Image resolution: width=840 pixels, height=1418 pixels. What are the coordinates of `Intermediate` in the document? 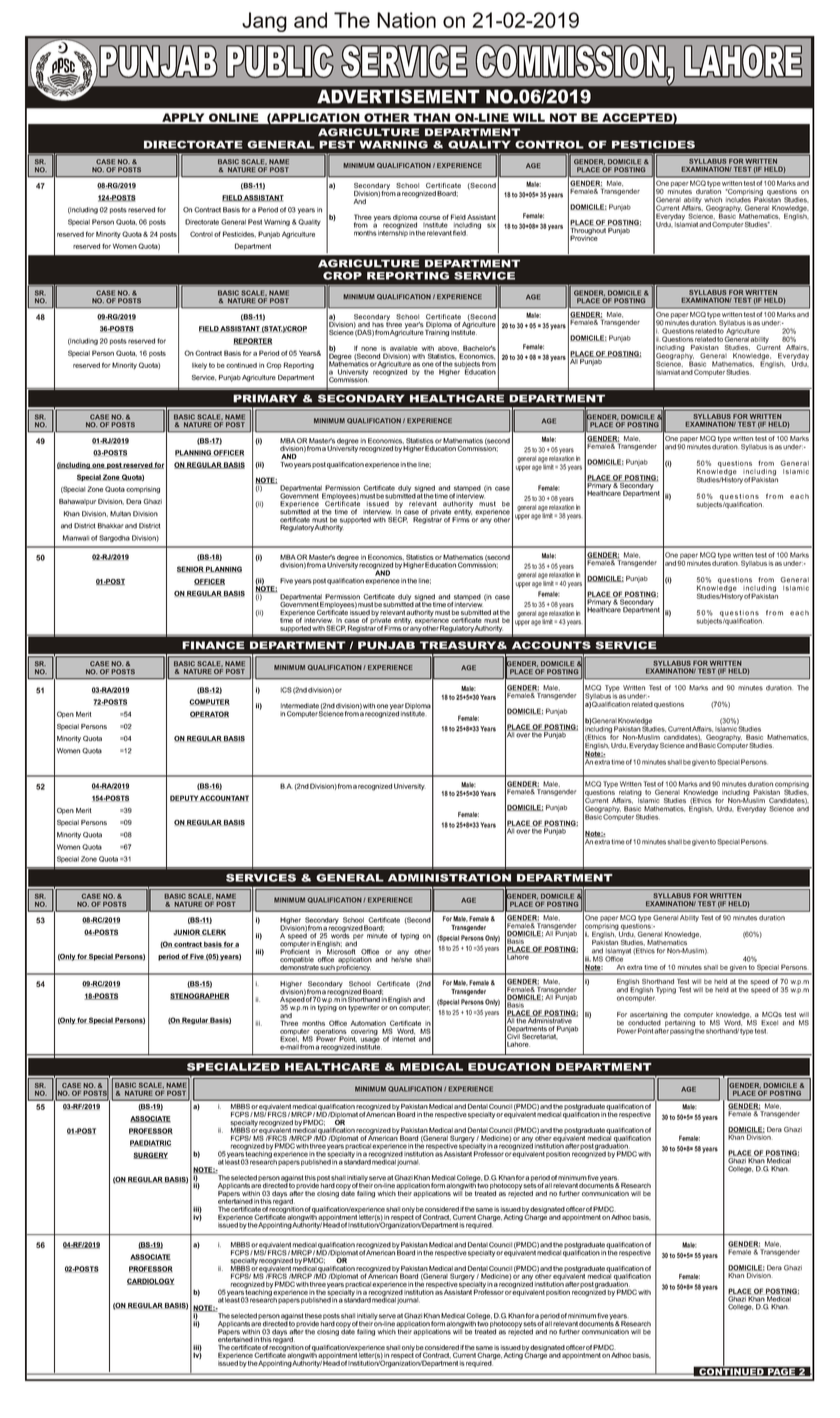 It's located at (300, 706).
